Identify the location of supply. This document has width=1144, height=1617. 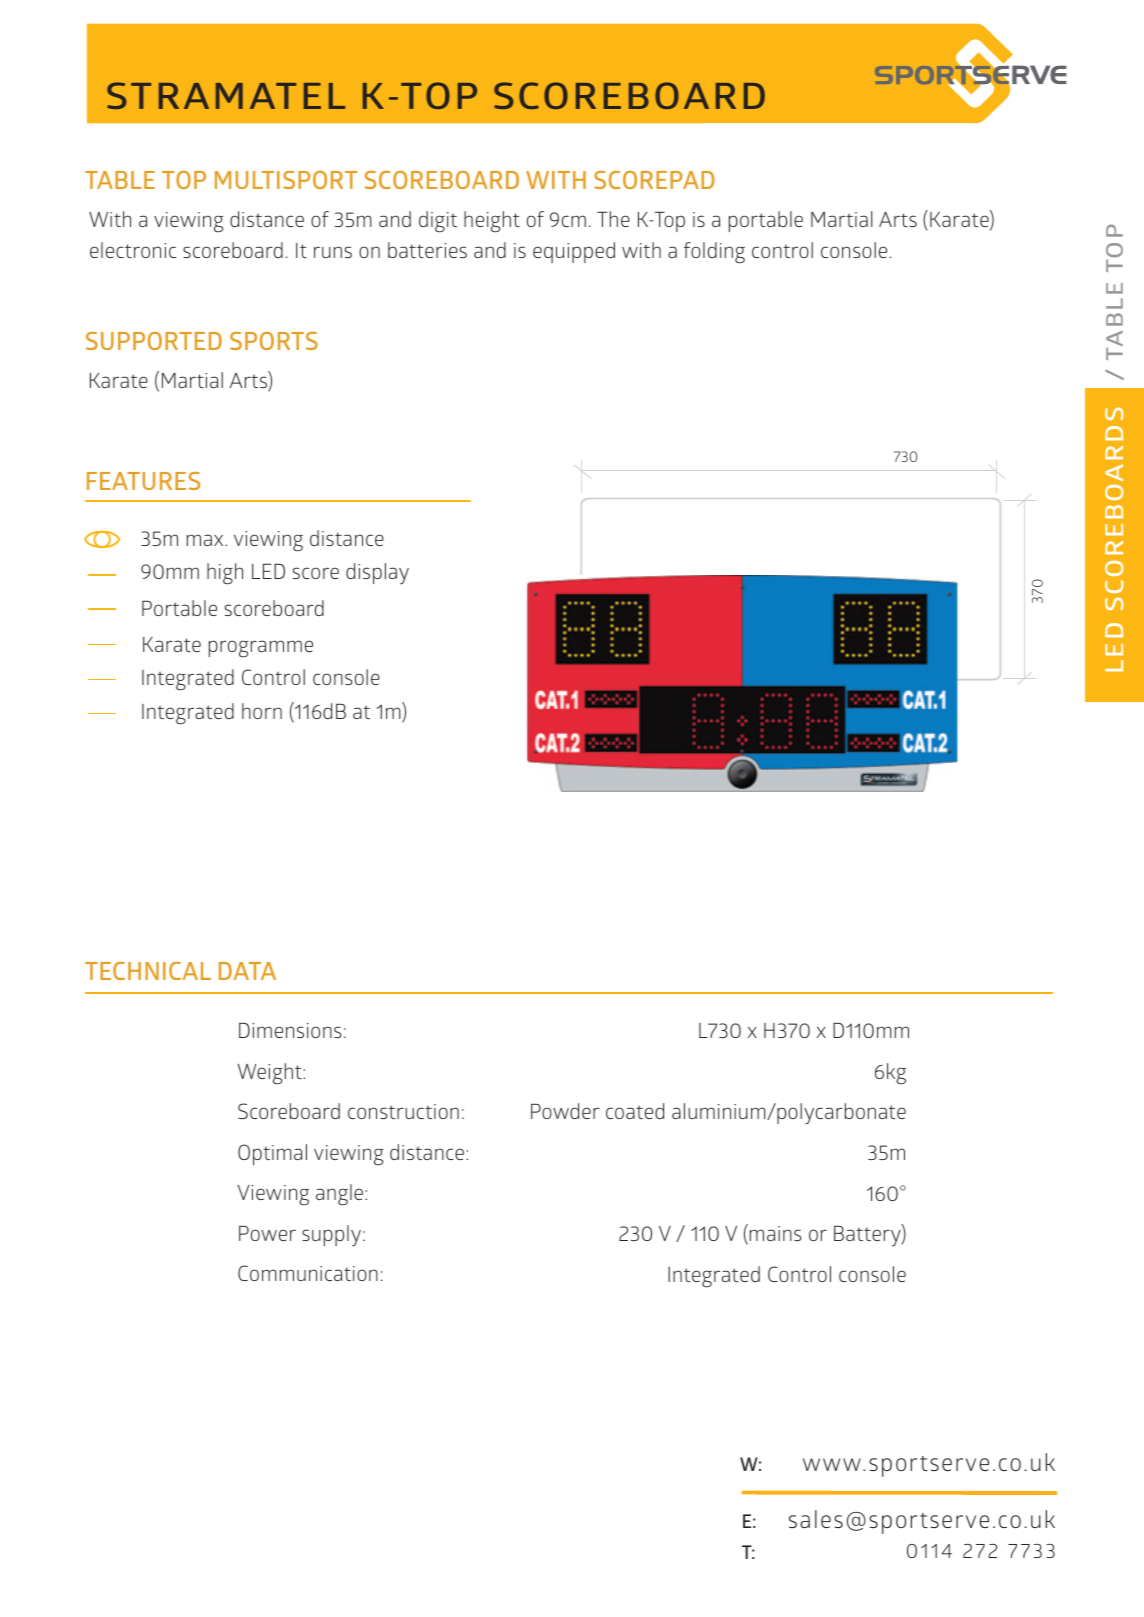
(331, 1236).
